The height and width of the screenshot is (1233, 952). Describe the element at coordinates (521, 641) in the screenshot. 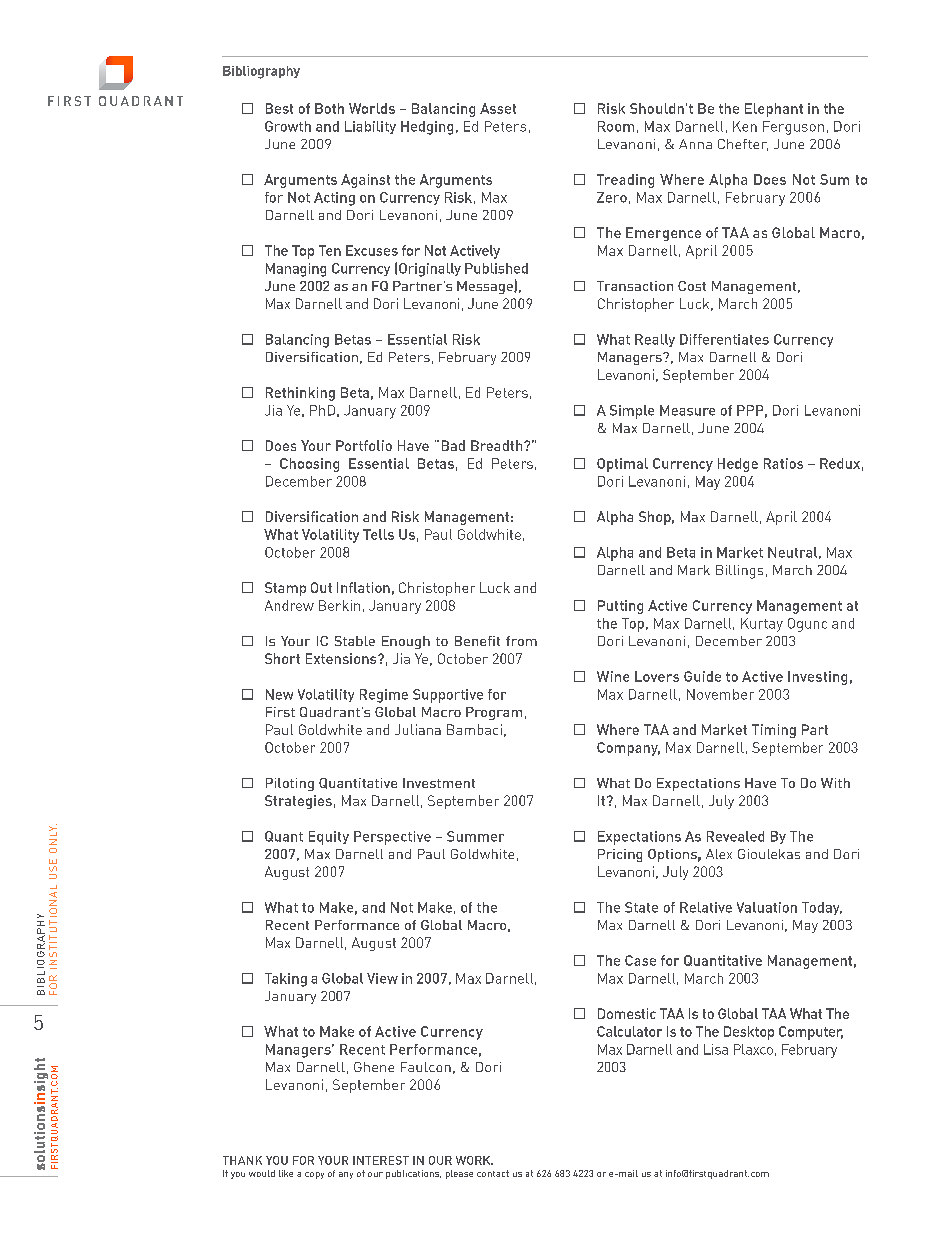

I see `from` at that location.
